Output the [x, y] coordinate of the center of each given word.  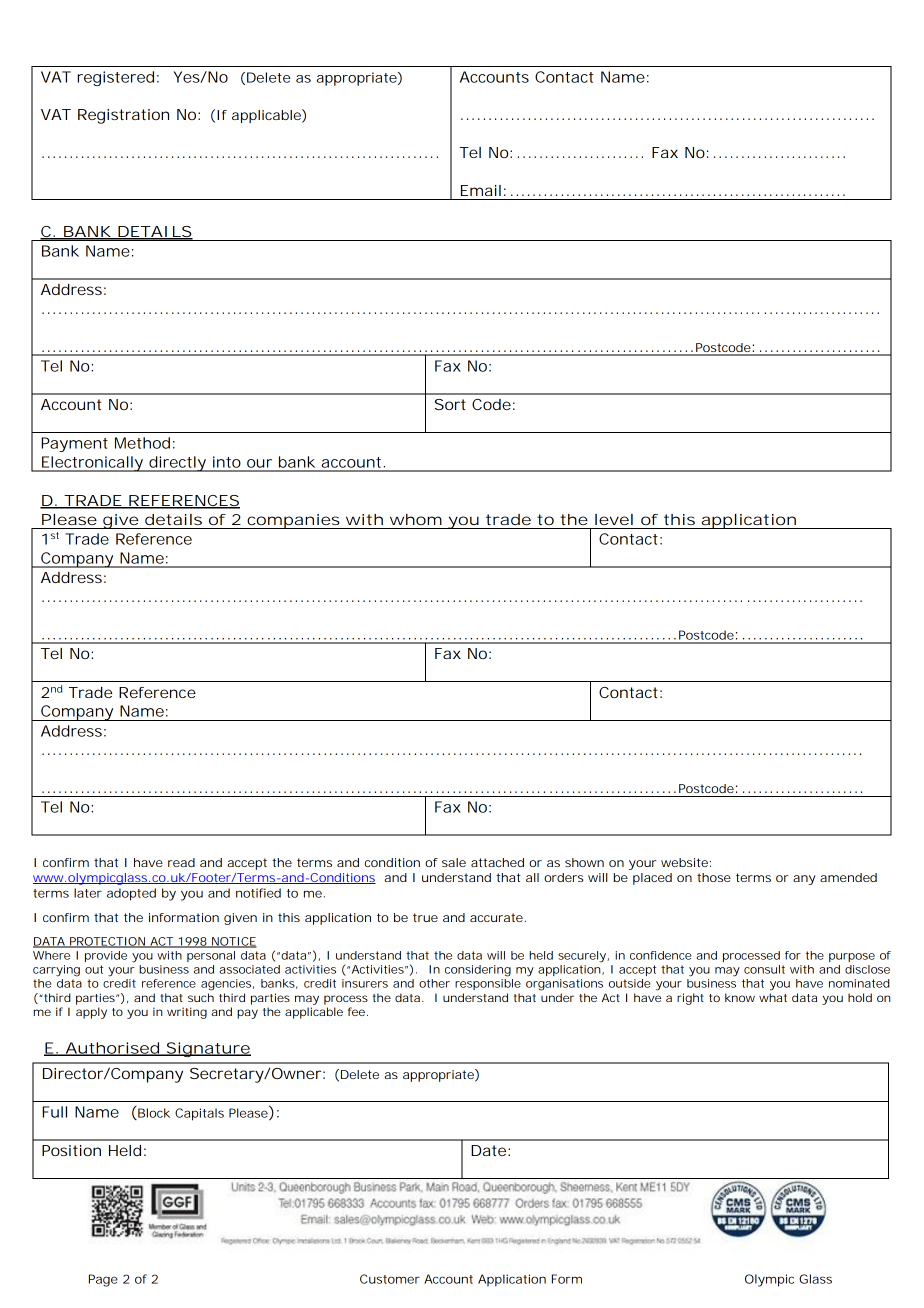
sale [454, 862]
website [684, 862]
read [181, 862]
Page [103, 1280]
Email [481, 190]
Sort [450, 404]
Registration [123, 116]
